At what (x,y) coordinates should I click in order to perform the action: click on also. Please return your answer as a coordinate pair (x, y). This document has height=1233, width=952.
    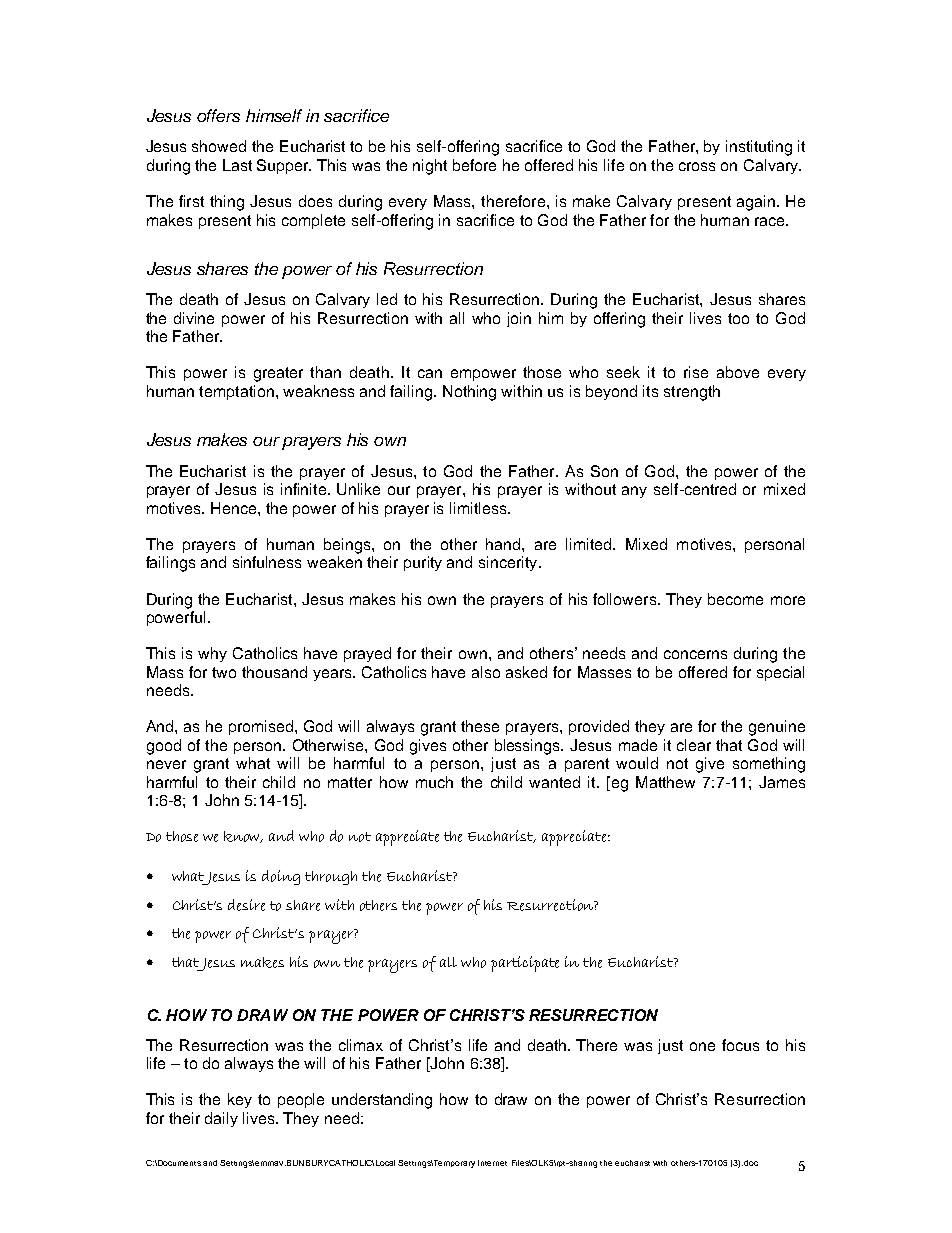
    Looking at the image, I should click on (486, 672).
